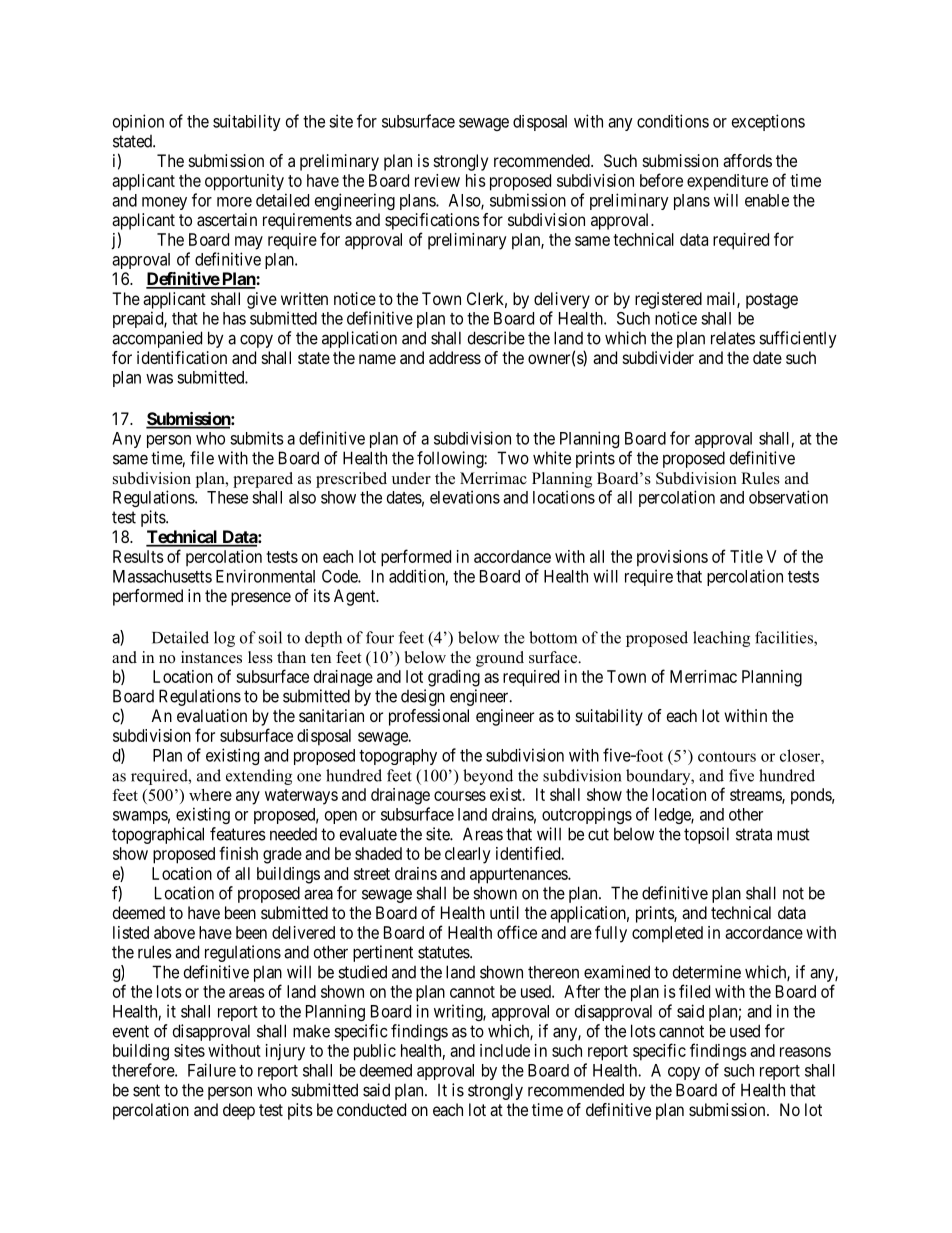  What do you see at coordinates (500, 659) in the page?
I see `ground` at bounding box center [500, 659].
